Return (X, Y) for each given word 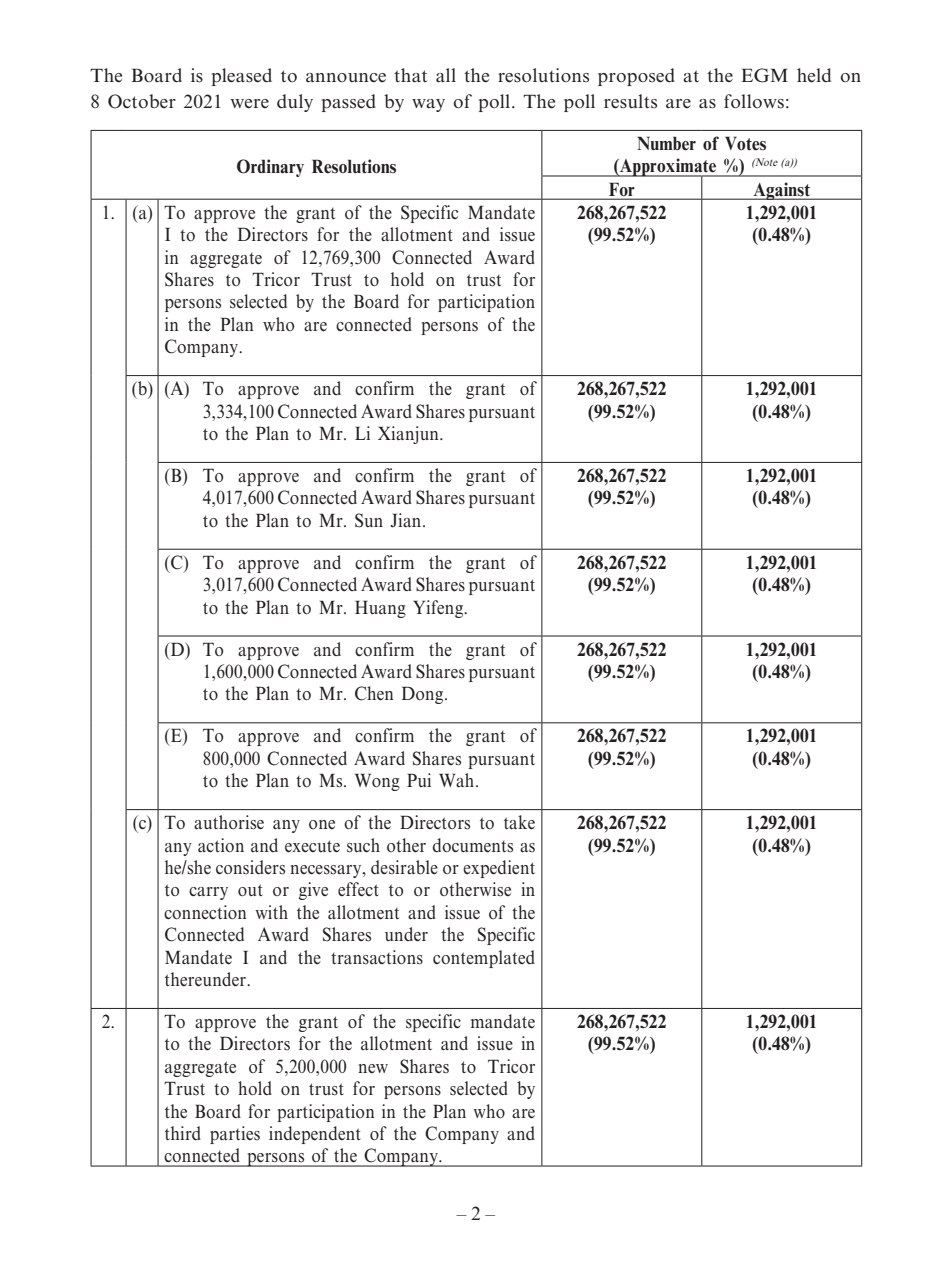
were (249, 104)
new (373, 1068)
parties (235, 1135)
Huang (380, 609)
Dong (424, 695)
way (428, 105)
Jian (407, 520)
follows (754, 101)
